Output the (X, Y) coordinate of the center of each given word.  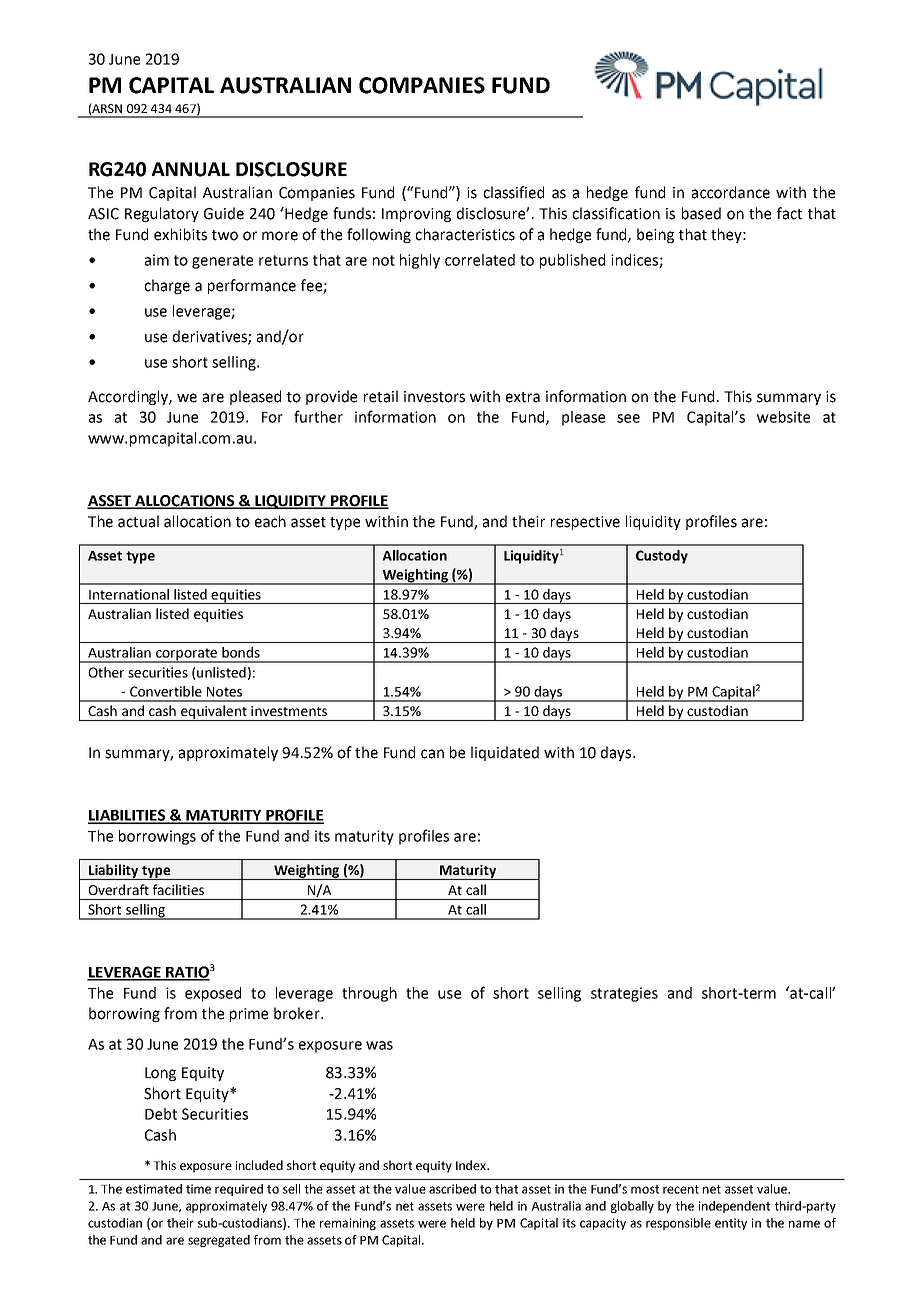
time (198, 1189)
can (432, 754)
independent (734, 1207)
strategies (624, 994)
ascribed (452, 1189)
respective (585, 523)
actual (138, 521)
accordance (731, 192)
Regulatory (162, 214)
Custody (662, 557)
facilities (178, 889)
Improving (416, 215)
